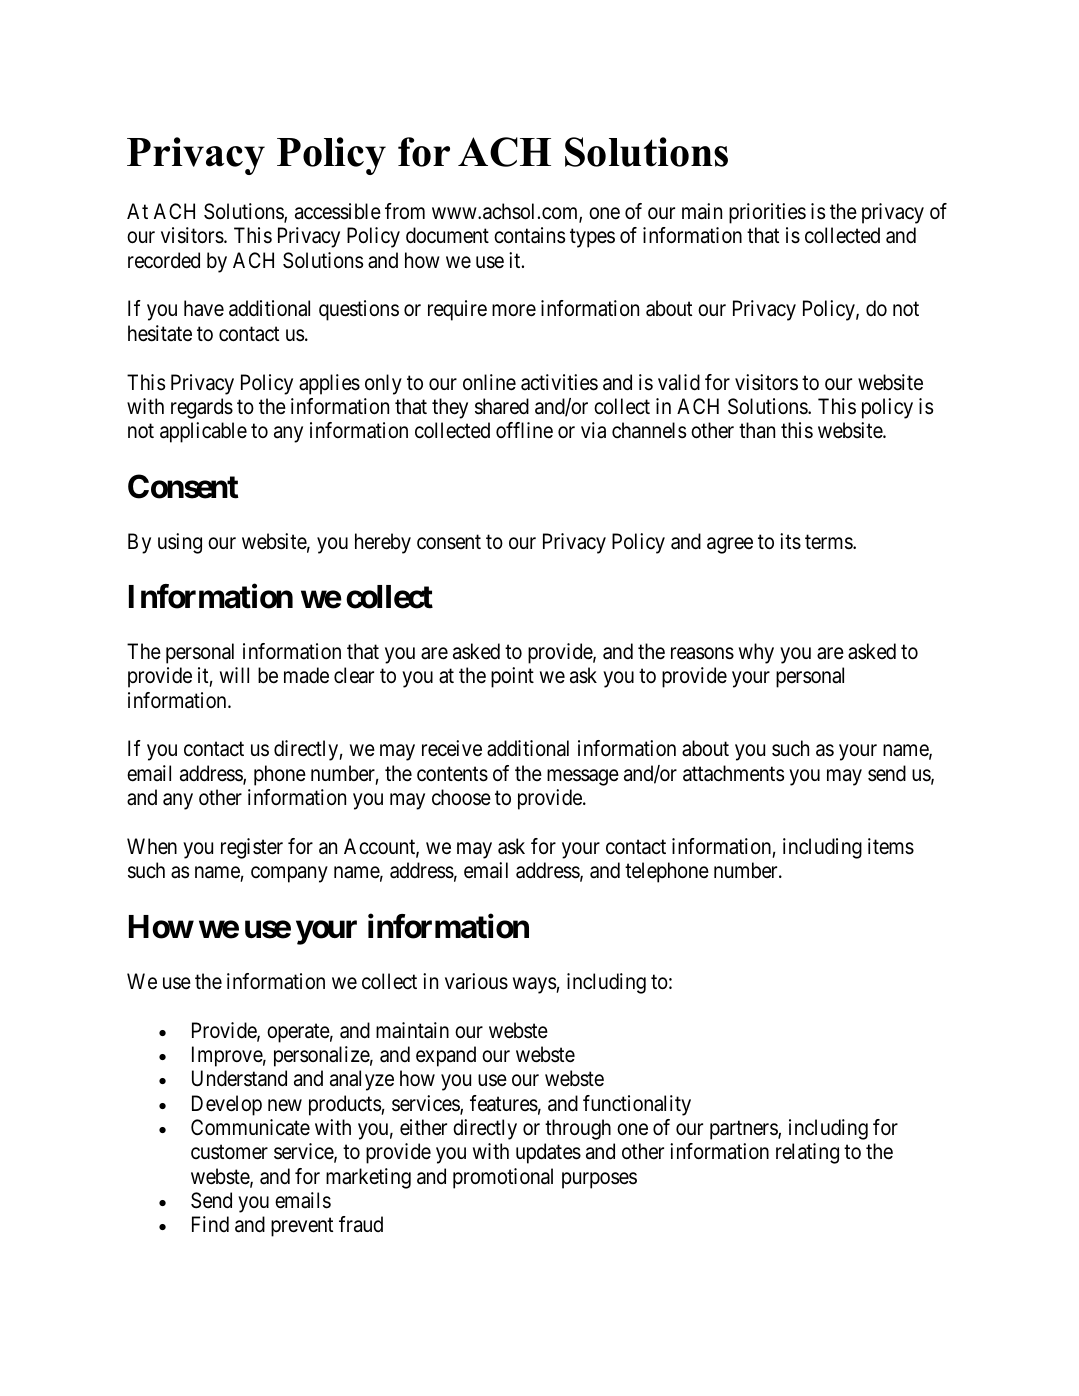 Image resolution: width=1079 pixels, height=1396 pixels. Describe the element at coordinates (503, 1178) in the page. I see `promotional` at that location.
